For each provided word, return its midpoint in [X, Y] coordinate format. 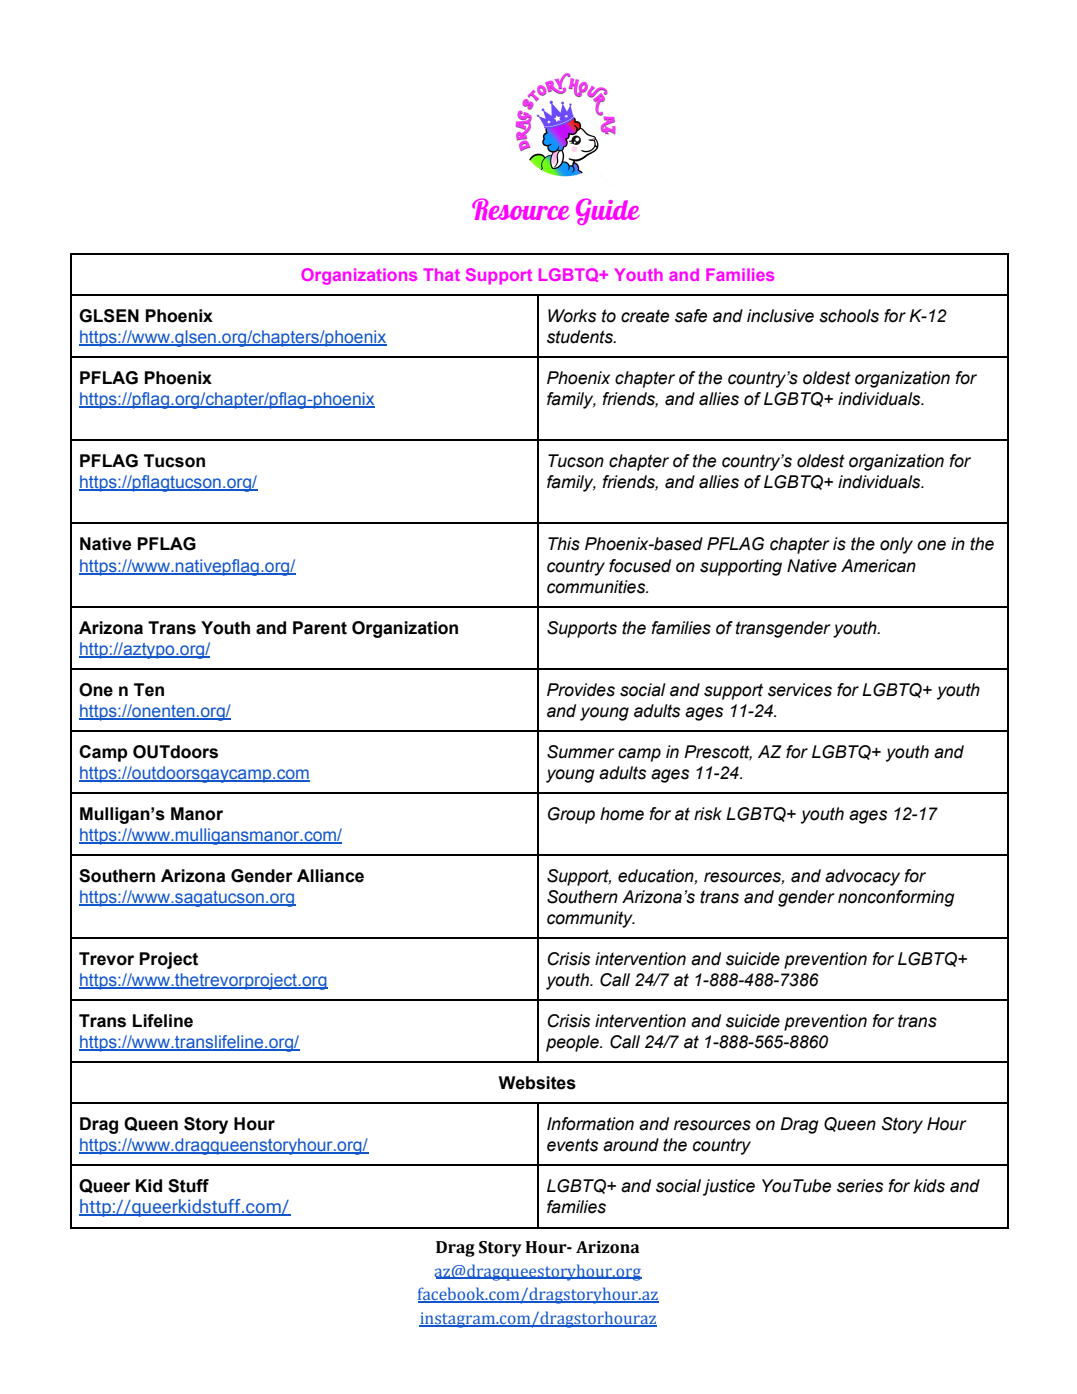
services [800, 690]
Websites [537, 1083]
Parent [320, 628]
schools [849, 316]
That [441, 274]
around [631, 1145]
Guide [607, 212]
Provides [581, 690]
